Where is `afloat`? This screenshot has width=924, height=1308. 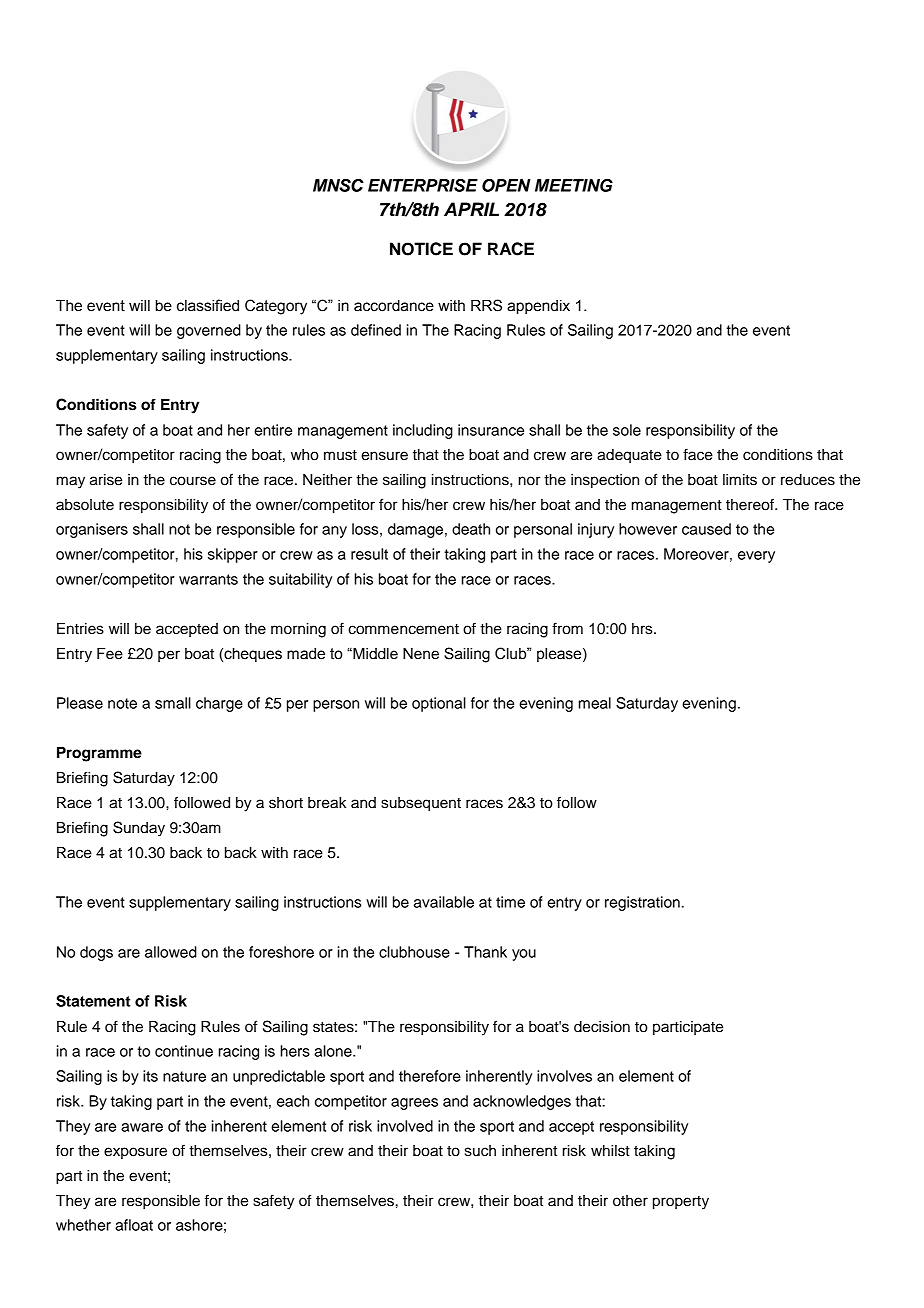
afloat is located at coordinates (134, 1225).
